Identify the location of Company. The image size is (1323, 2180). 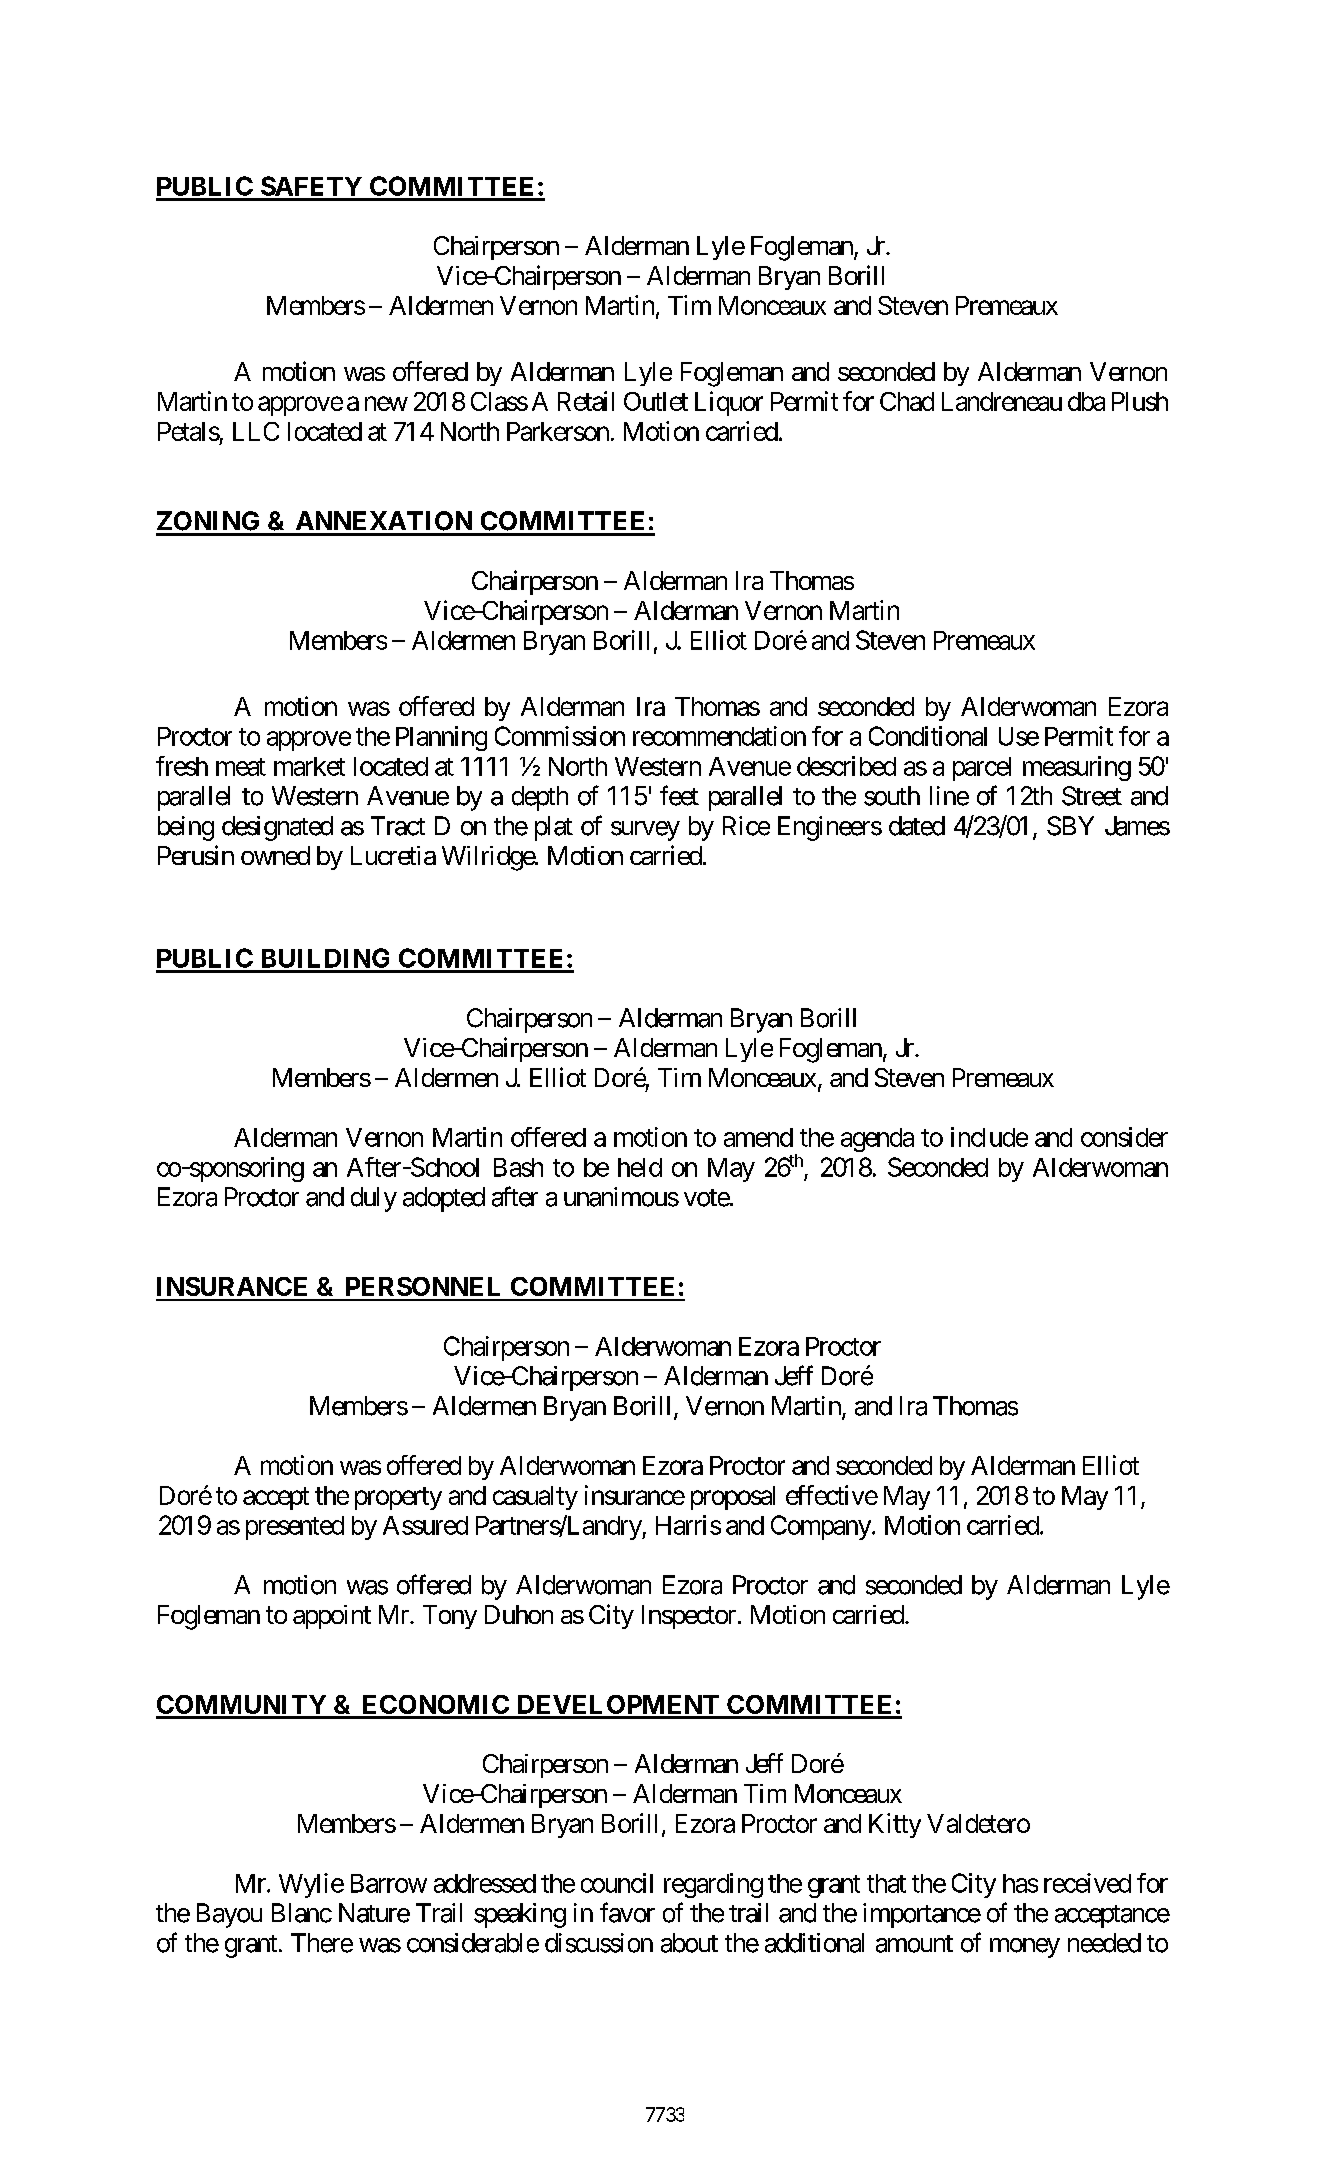
(821, 1527).
